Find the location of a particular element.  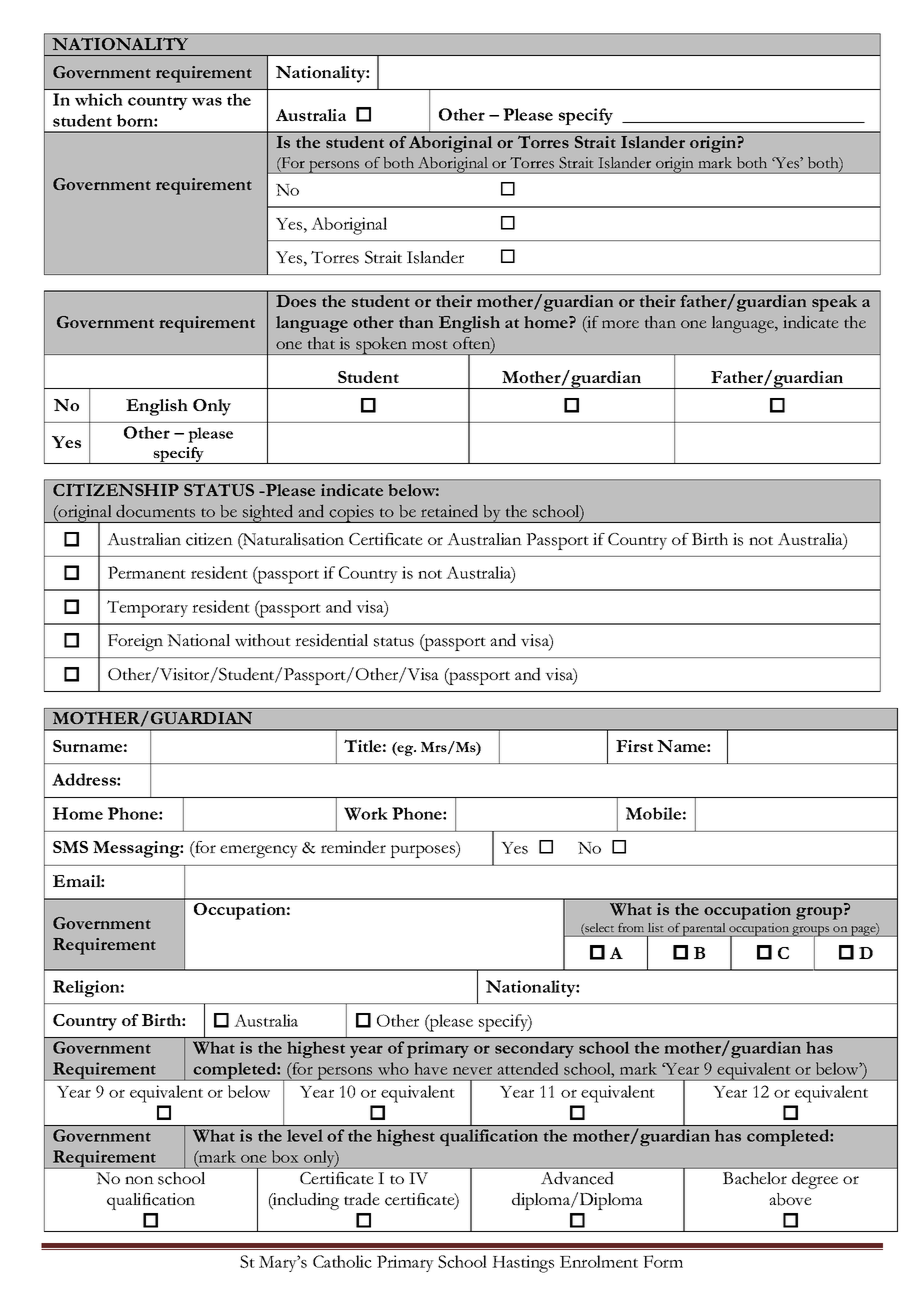

was is located at coordinates (207, 101).
